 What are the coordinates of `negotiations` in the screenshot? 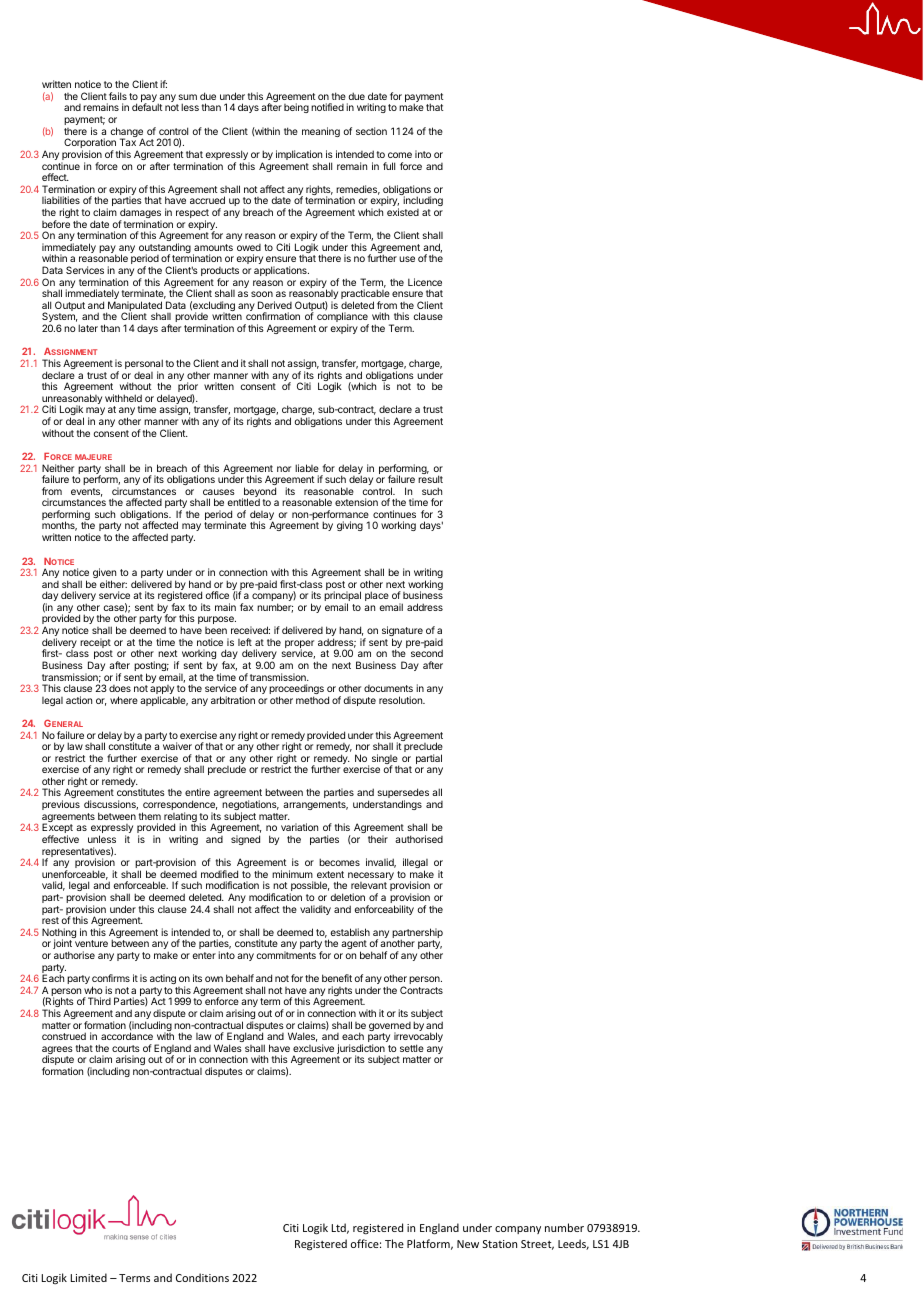 It's located at (250, 806).
